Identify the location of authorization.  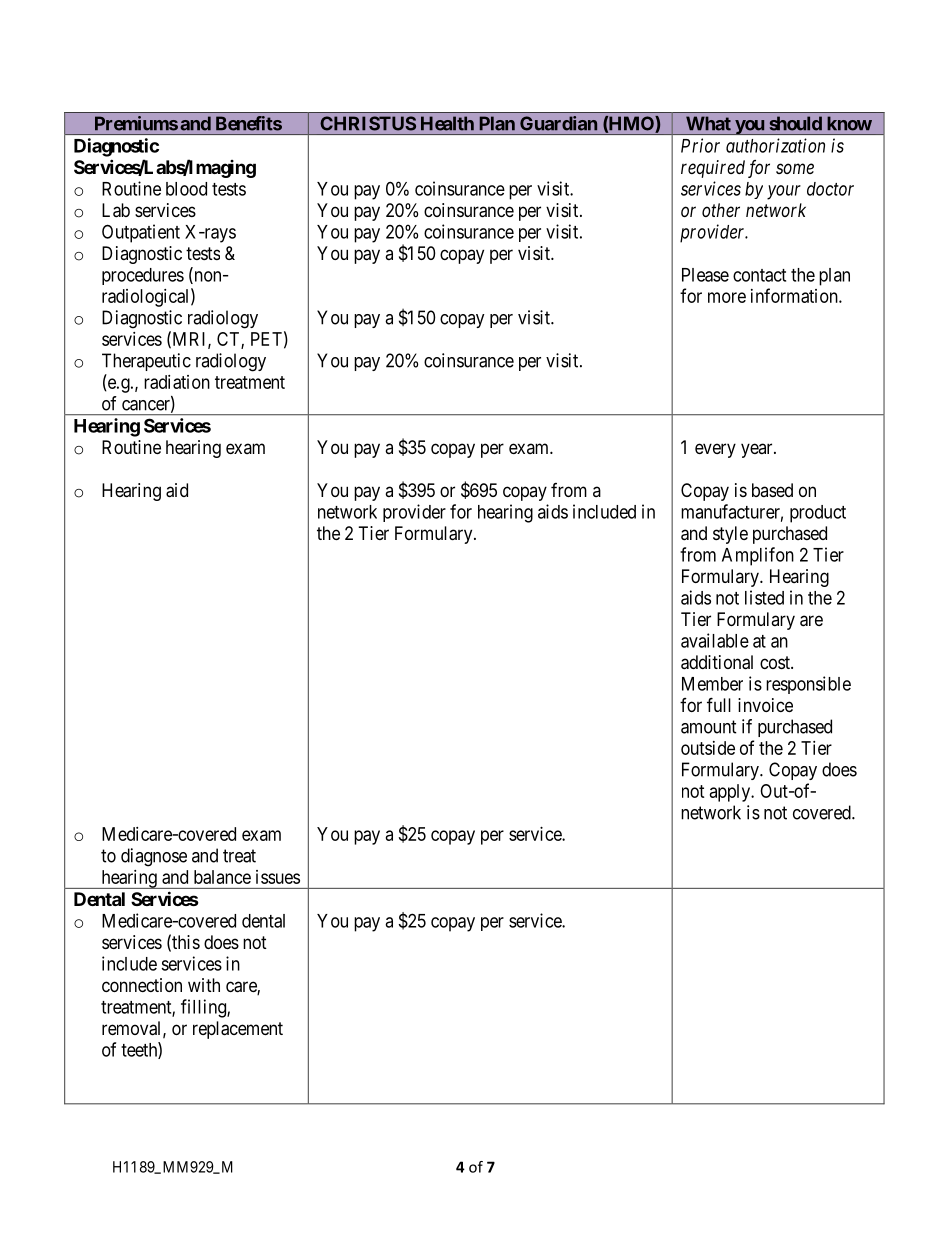
(775, 145).
